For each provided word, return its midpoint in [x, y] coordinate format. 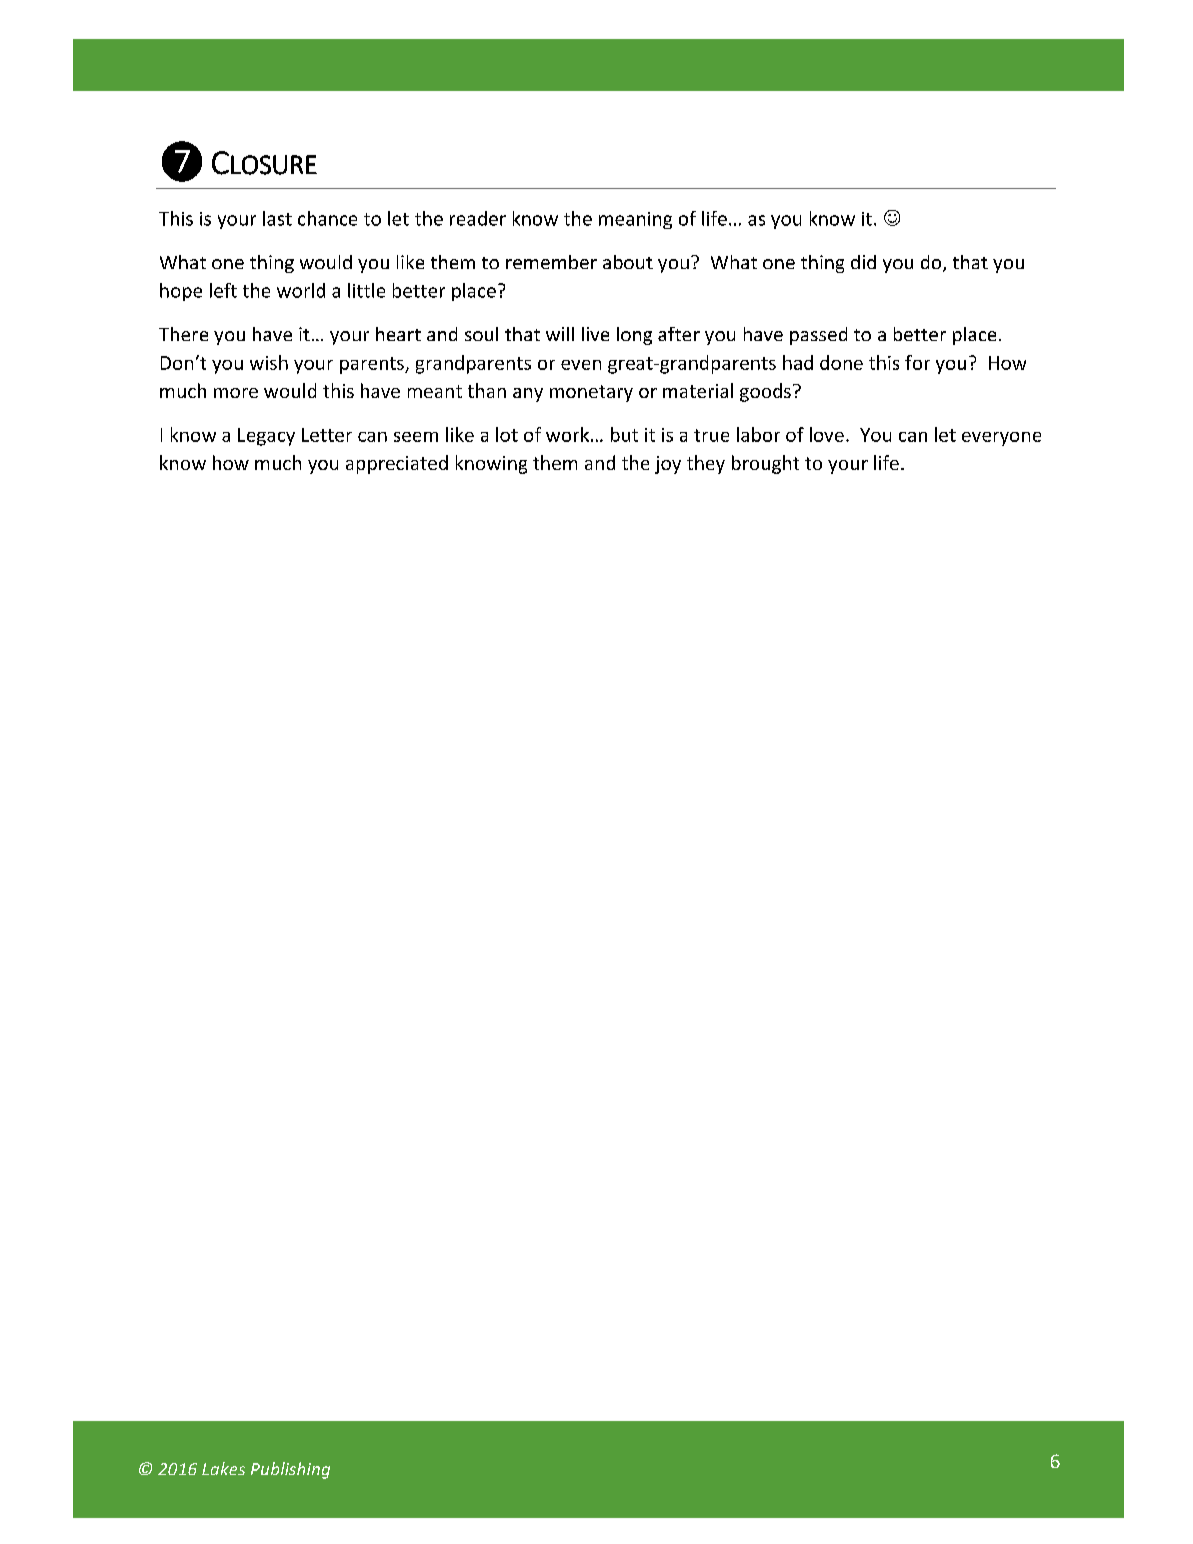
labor [758, 434]
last [277, 218]
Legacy [266, 437]
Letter [327, 435]
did [863, 262]
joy [668, 465]
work [569, 434]
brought [765, 464]
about [628, 262]
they [706, 464]
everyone [1001, 439]
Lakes [223, 1468]
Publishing [290, 1470]
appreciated [397, 464]
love [827, 434]
